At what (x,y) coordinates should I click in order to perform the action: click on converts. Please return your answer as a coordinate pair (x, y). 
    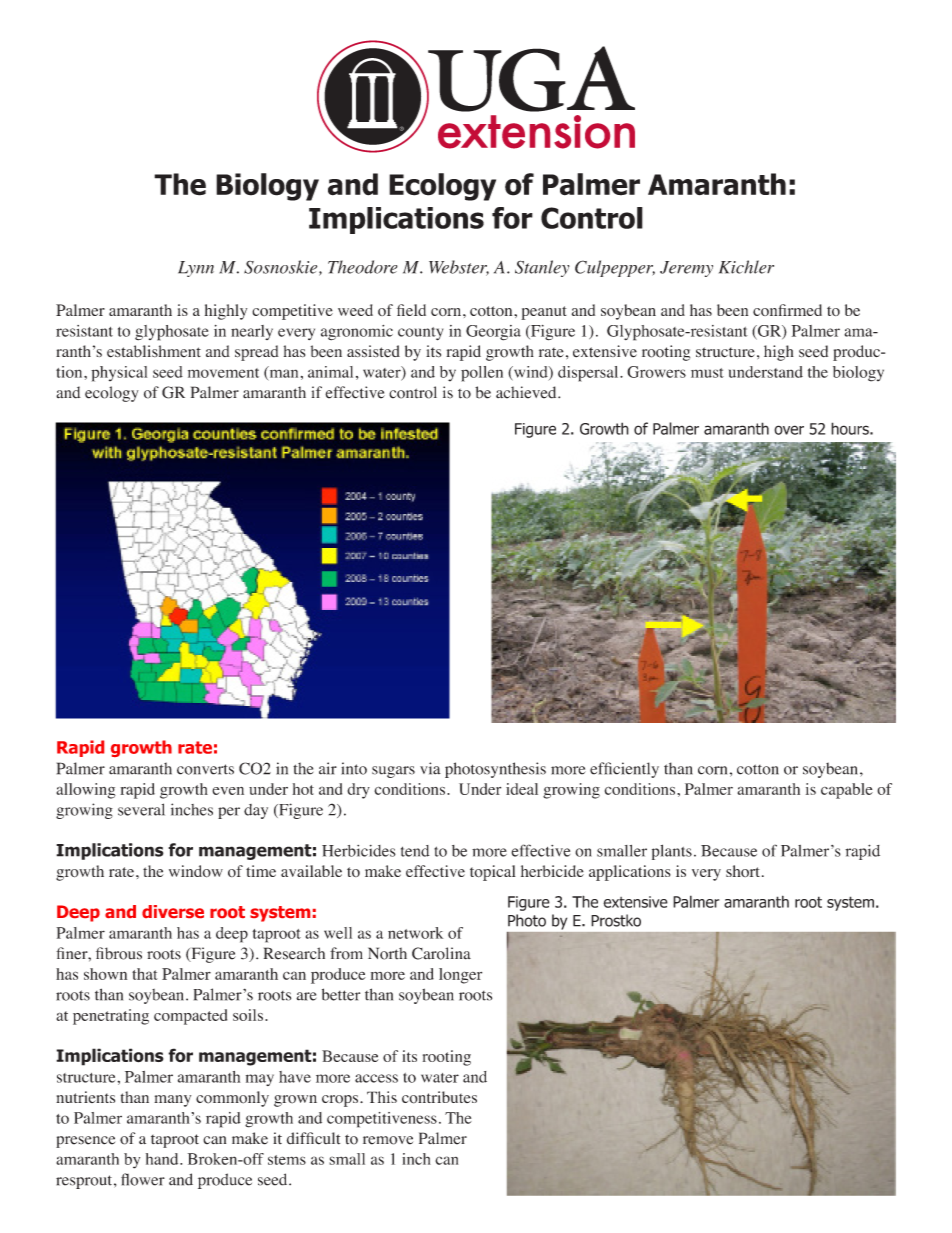
    Looking at the image, I should click on (205, 769).
